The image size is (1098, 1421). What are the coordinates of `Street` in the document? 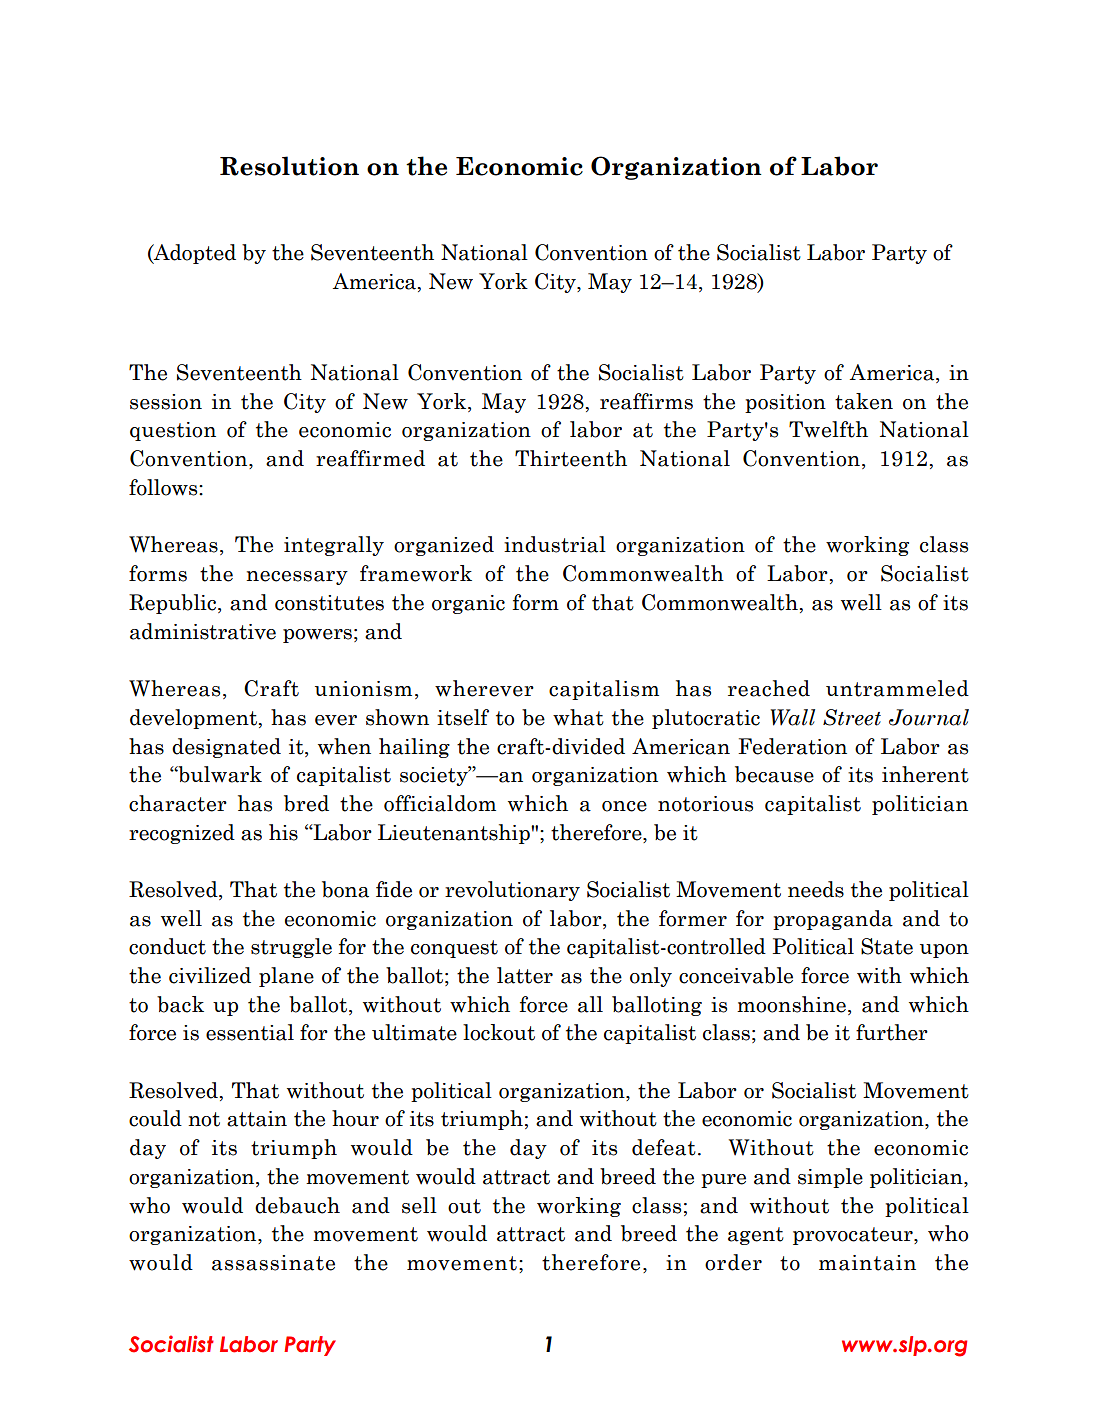 It's located at (852, 717).
